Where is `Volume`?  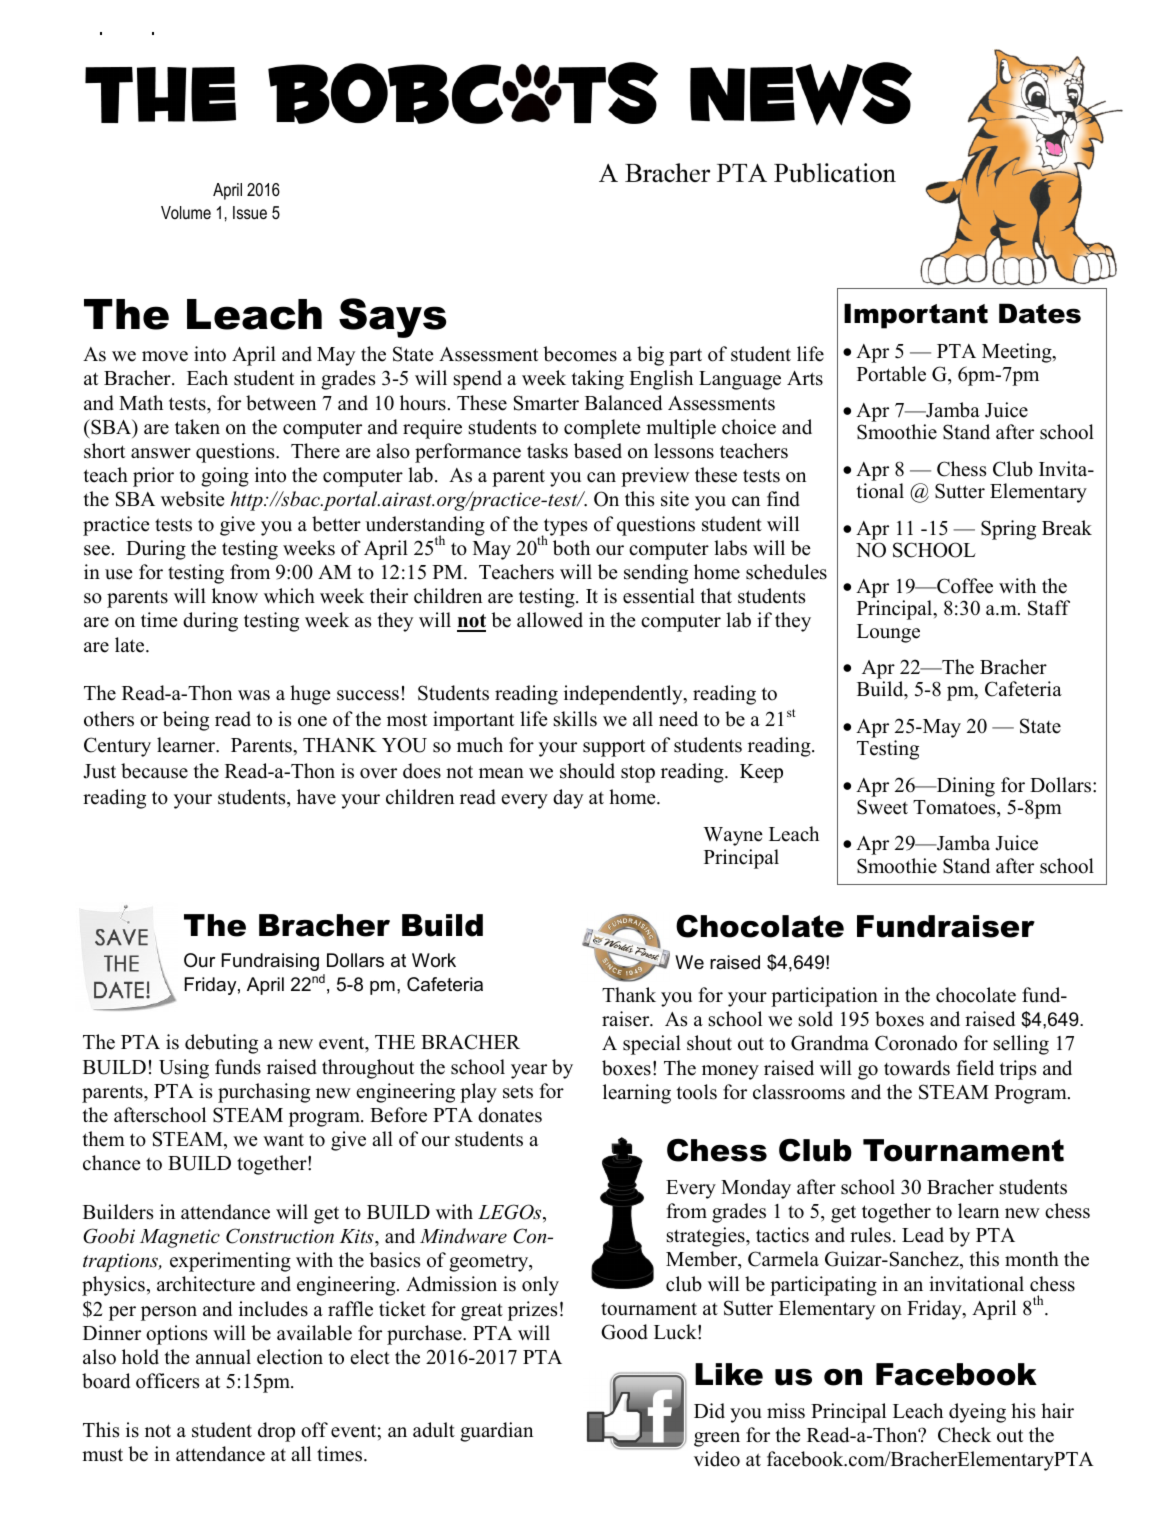
Volume is located at coordinates (186, 212).
